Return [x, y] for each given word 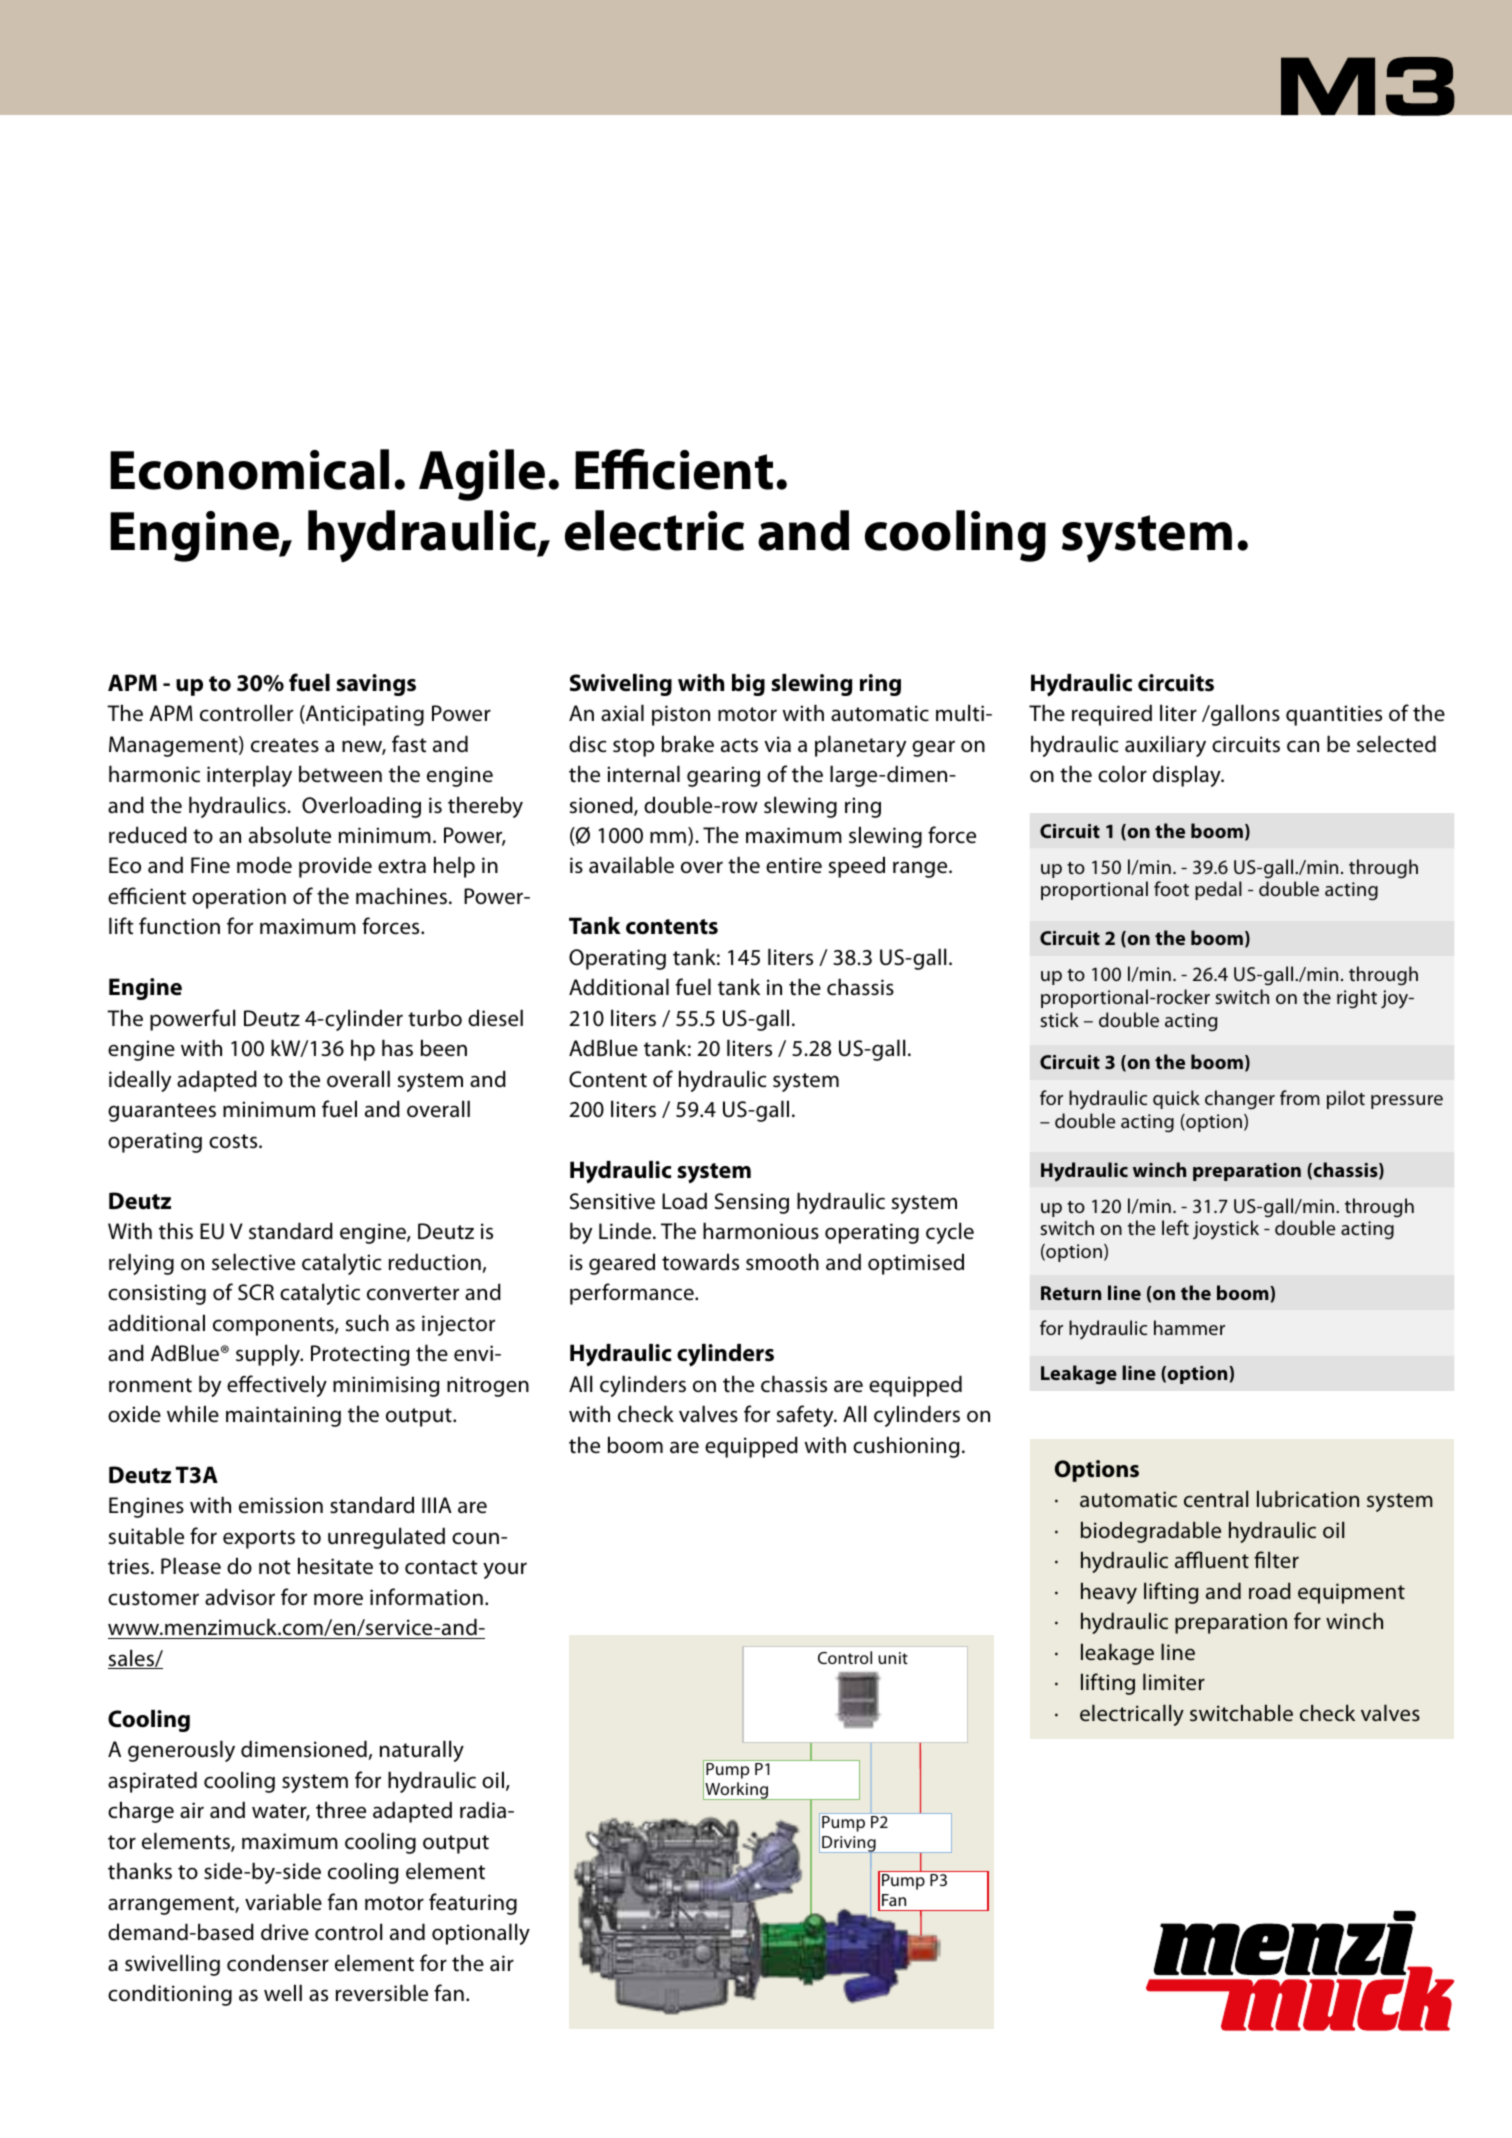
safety [806, 1416]
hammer [1189, 1327]
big [748, 685]
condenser [278, 1963]
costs [234, 1141]
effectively [277, 1386]
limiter [1174, 1682]
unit [893, 1658]
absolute [290, 835]
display [1188, 776]
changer [1240, 1100]
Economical [249, 469]
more [338, 1599]
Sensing [752, 1203]
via [777, 744]
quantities [1334, 715]
